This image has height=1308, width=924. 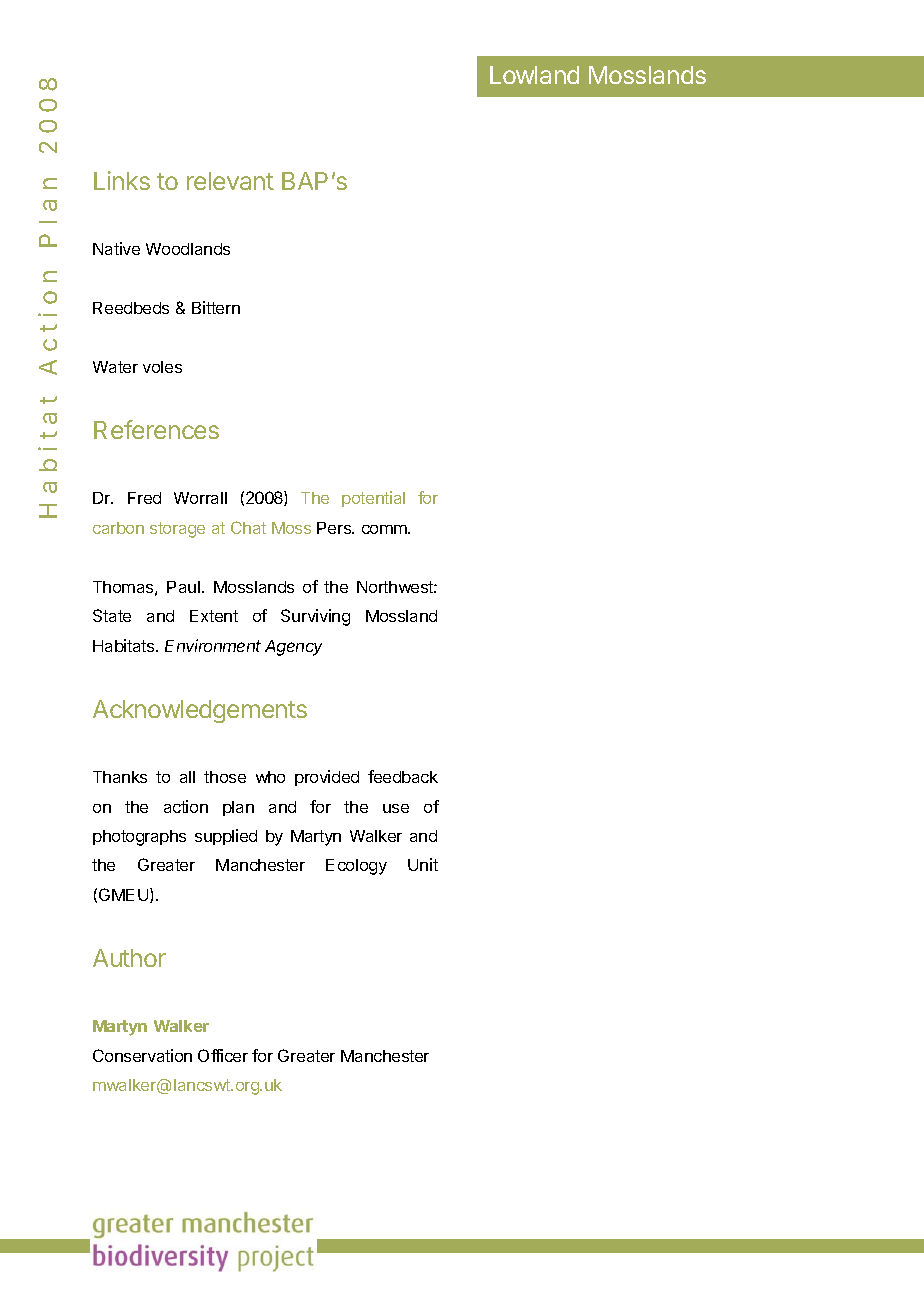 What do you see at coordinates (403, 776) in the image?
I see `feedback` at bounding box center [403, 776].
